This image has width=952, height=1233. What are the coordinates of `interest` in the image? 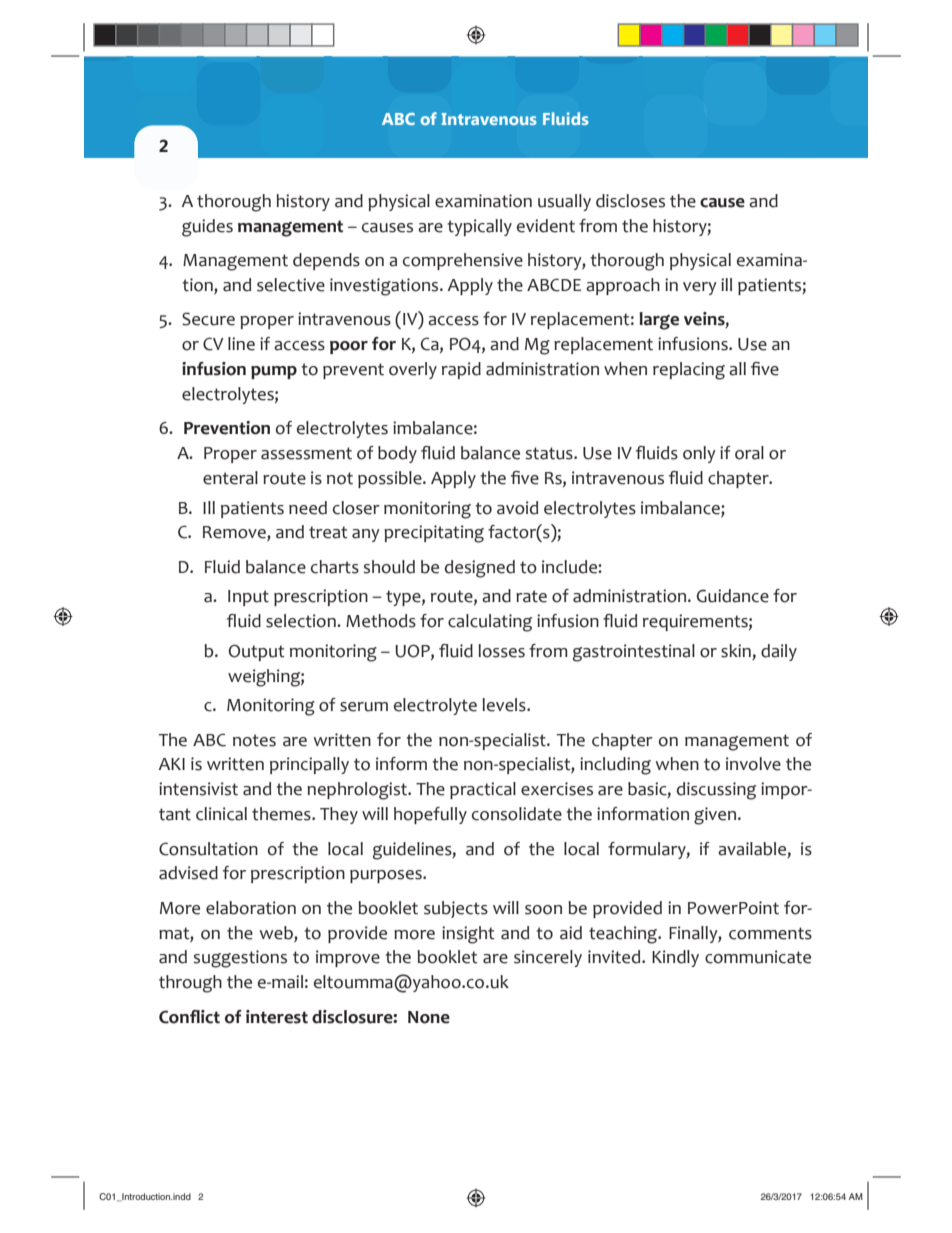 It's located at (277, 1017).
